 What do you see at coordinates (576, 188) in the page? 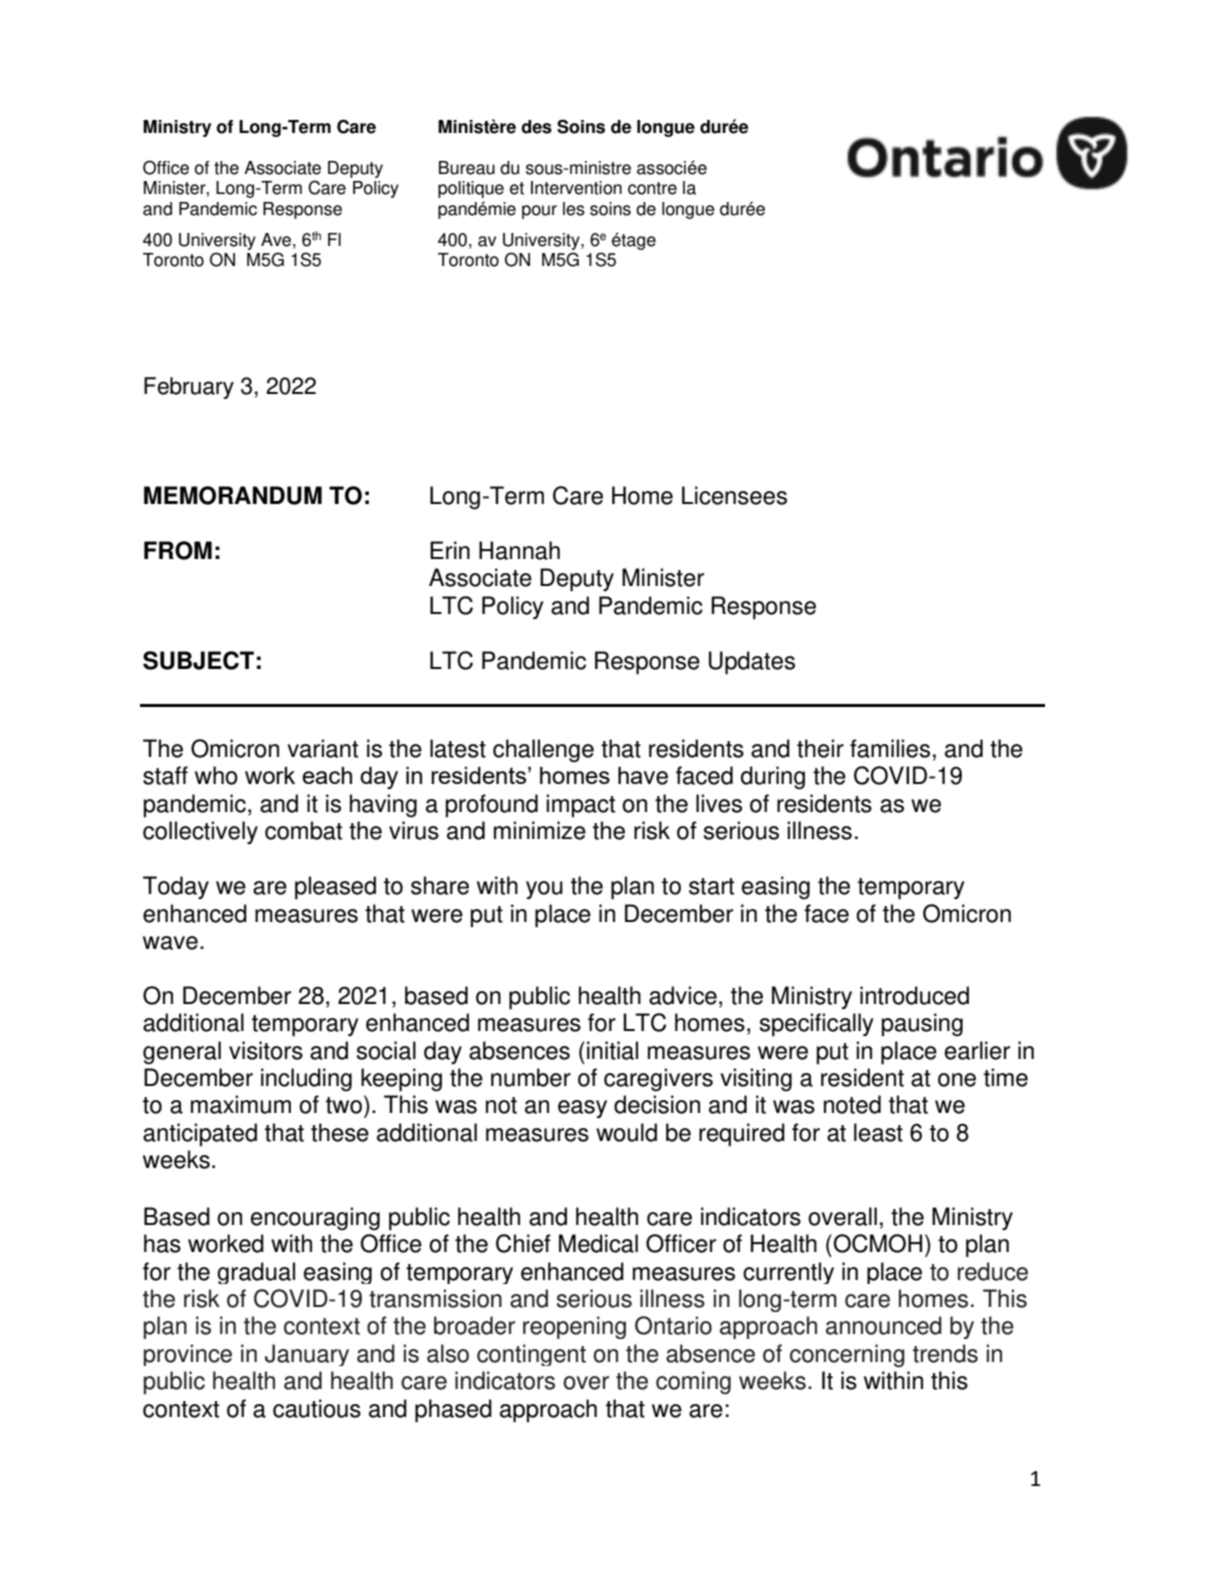
I see `Intervention` at bounding box center [576, 188].
